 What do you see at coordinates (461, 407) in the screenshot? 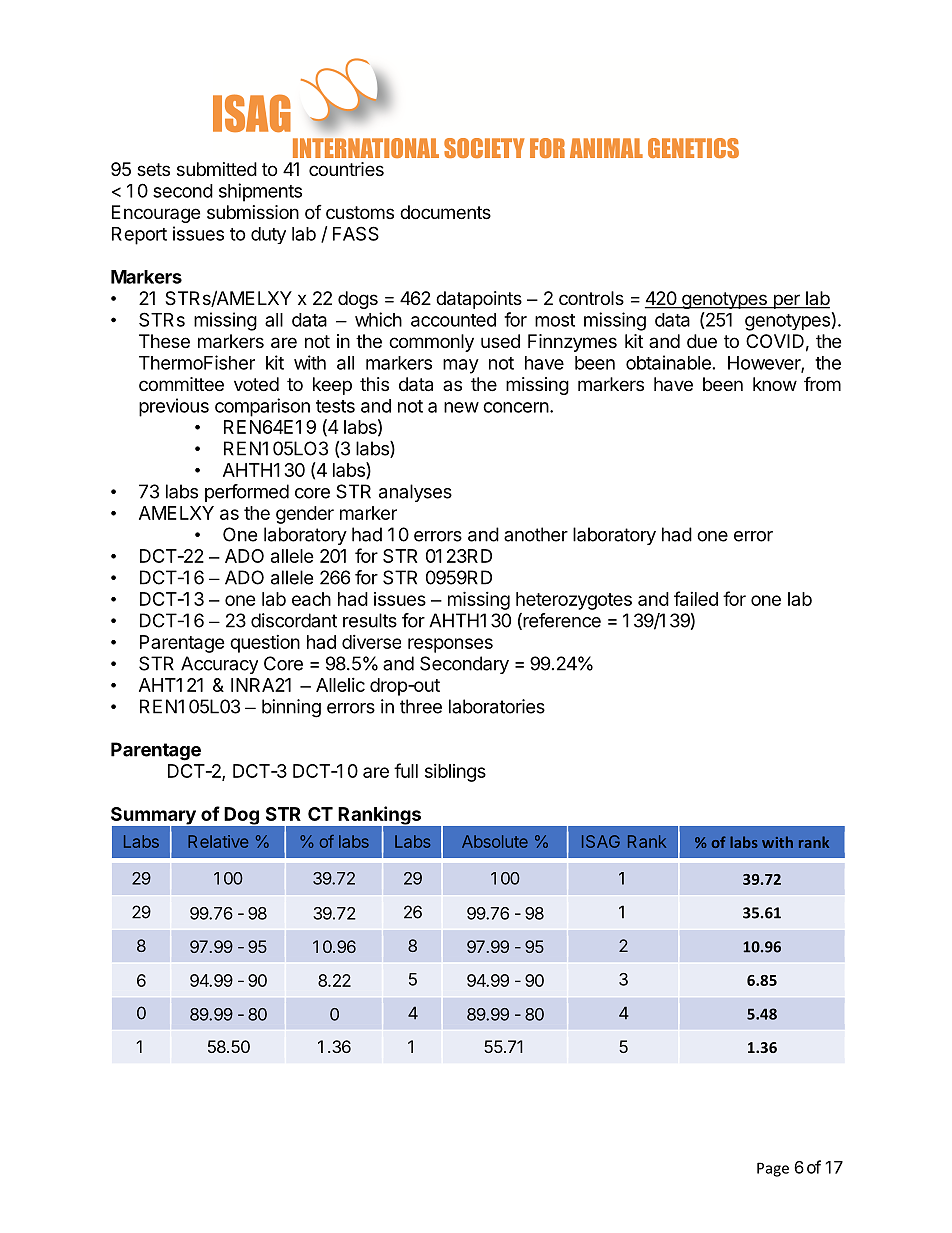
I see `new` at bounding box center [461, 407].
